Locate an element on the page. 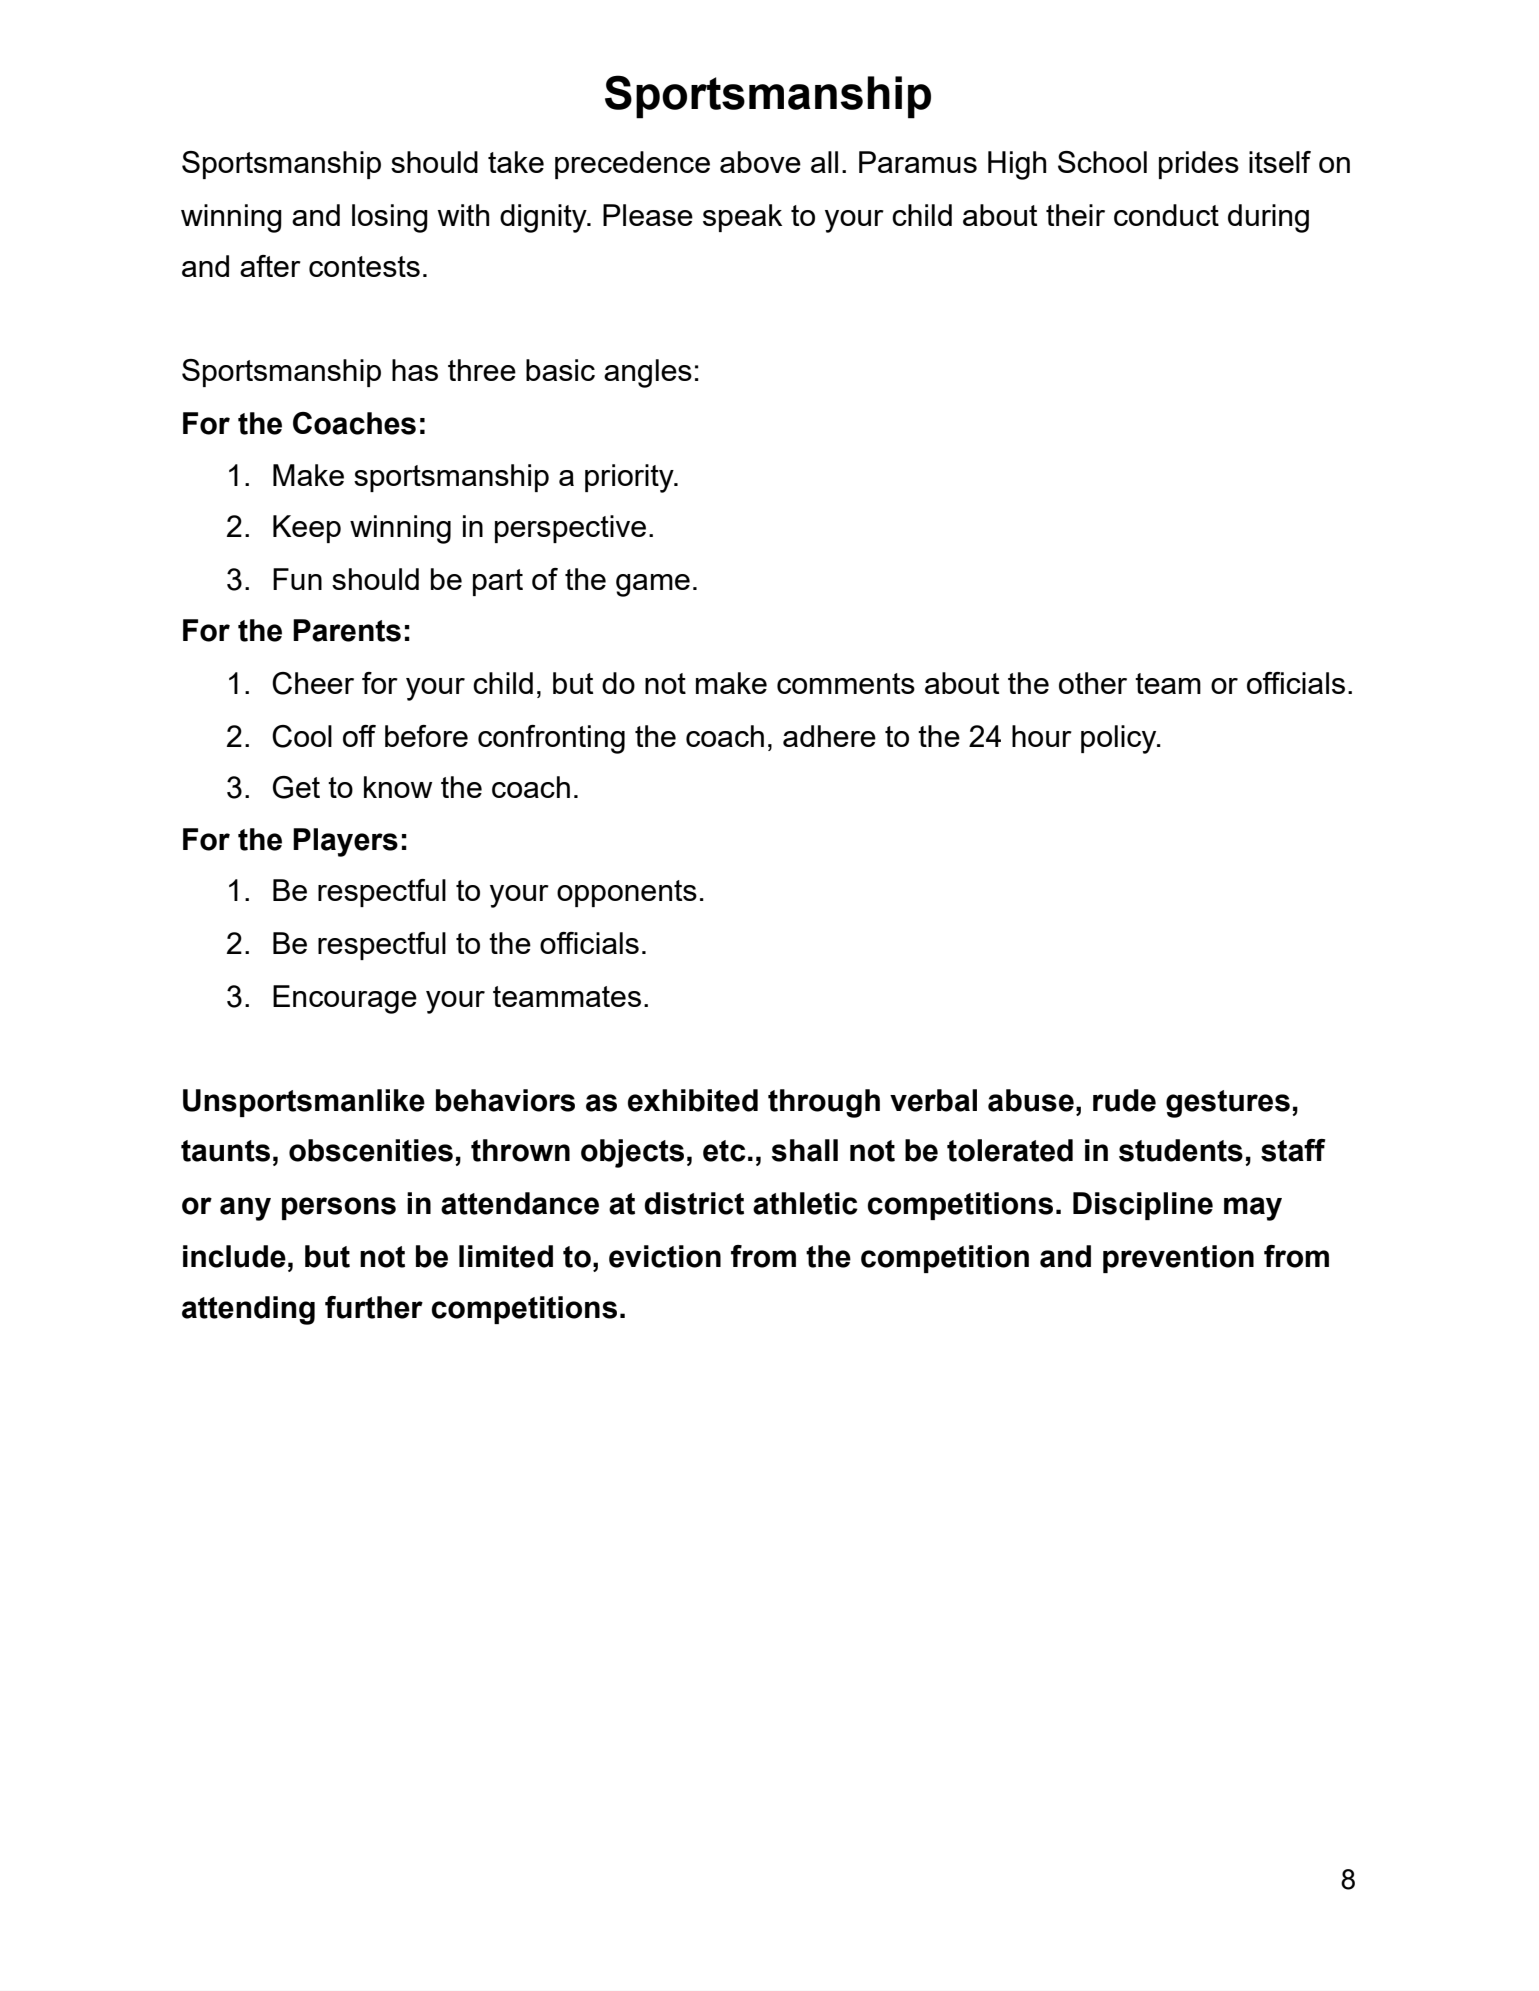 The width and height of the page is (1539, 1991). Parents is located at coordinates (347, 630).
